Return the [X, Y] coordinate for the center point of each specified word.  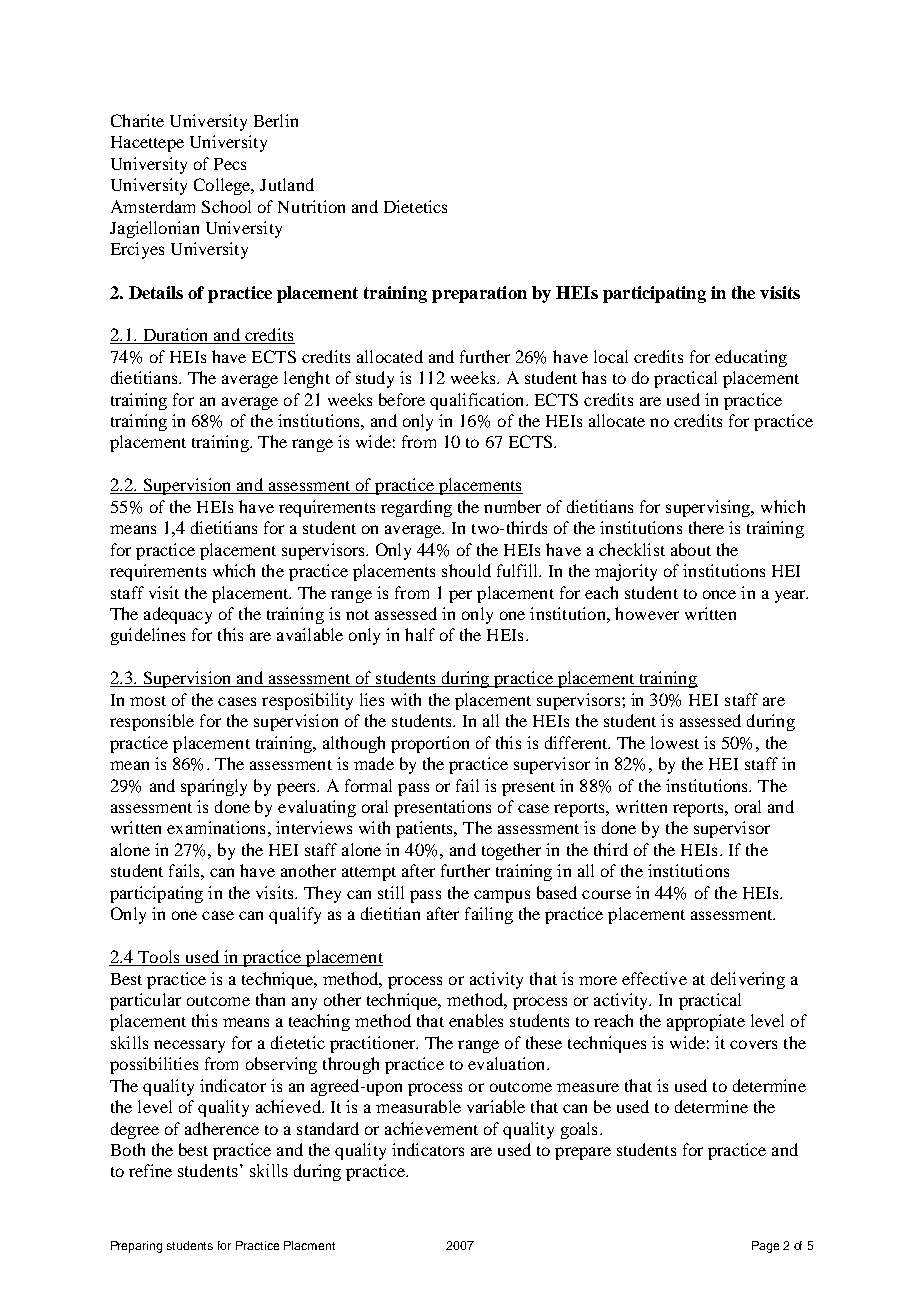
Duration [175, 336]
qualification [478, 401]
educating [751, 358]
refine [150, 1170]
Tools [159, 958]
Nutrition [311, 206]
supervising [709, 508]
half [420, 634]
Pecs [230, 164]
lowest [675, 742]
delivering [748, 980]
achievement [431, 1128]
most [148, 701]
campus [502, 896]
